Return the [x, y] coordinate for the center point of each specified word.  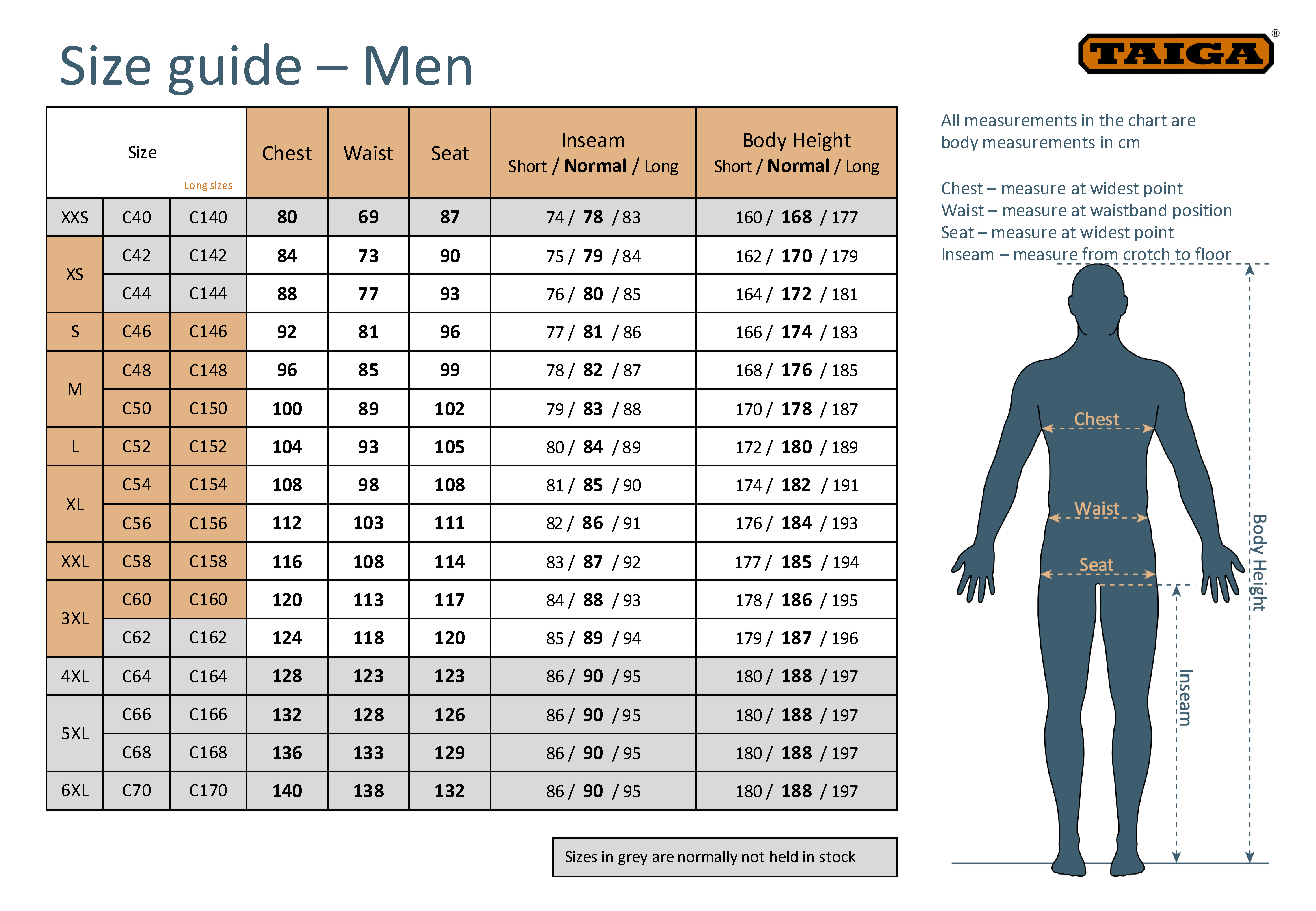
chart [1148, 120]
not [753, 857]
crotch [1146, 254]
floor [1213, 253]
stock [837, 856]
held [784, 856]
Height [822, 141]
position [1202, 211]
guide [235, 69]
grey [632, 859]
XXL [75, 561]
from [1099, 253]
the [1111, 120]
